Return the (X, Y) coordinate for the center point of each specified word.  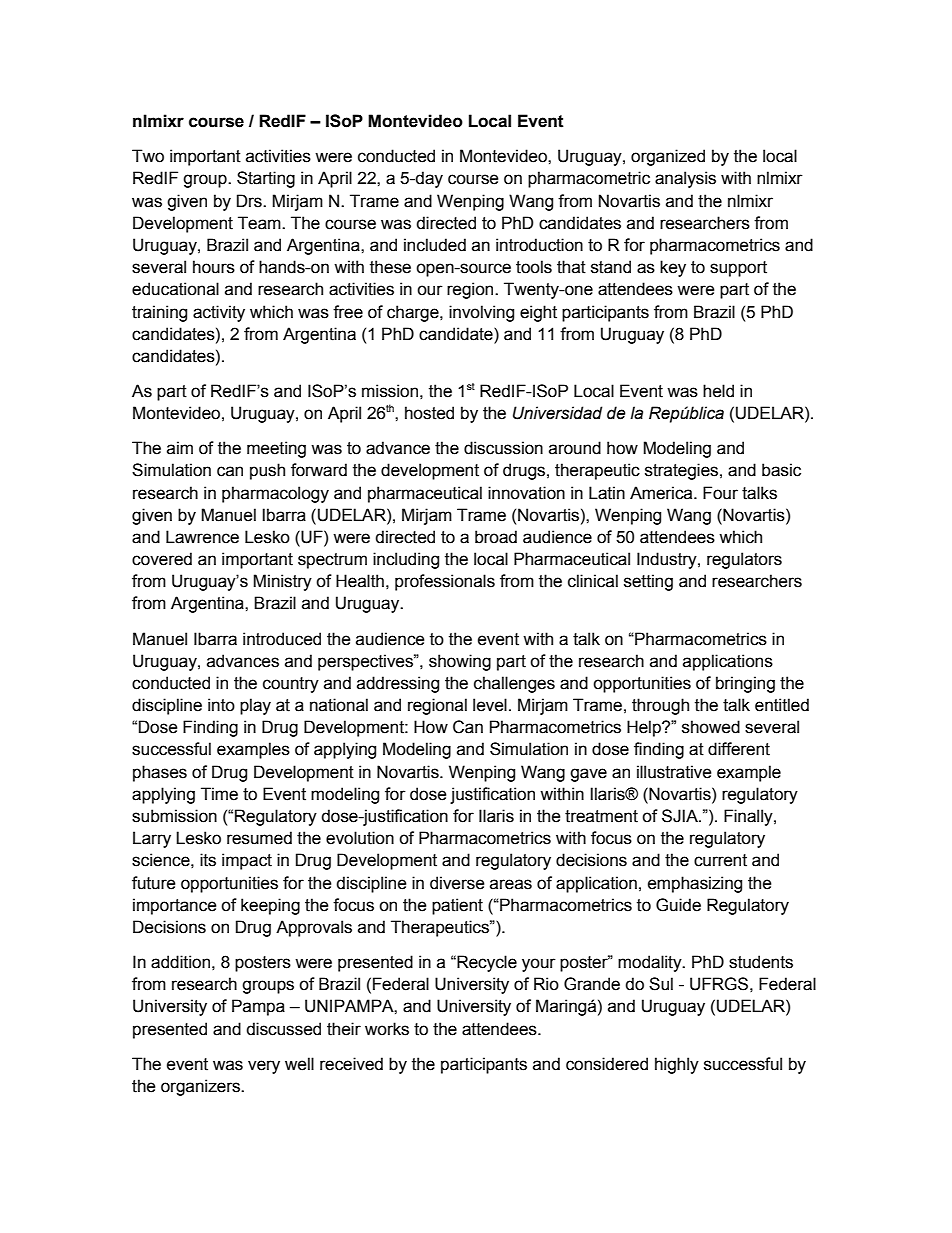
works (387, 1029)
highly (677, 1065)
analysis (685, 179)
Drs (250, 201)
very (264, 1067)
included (435, 245)
